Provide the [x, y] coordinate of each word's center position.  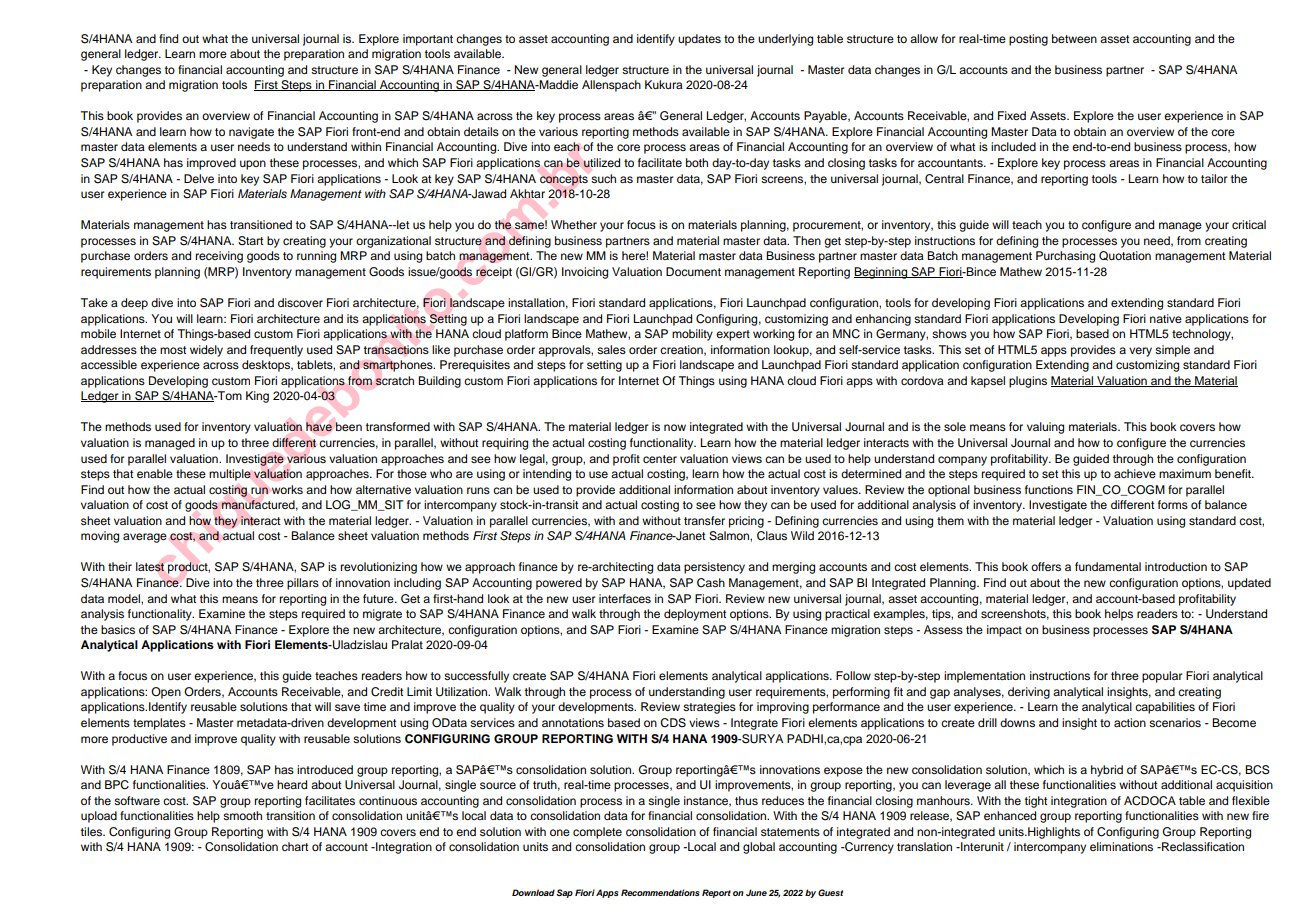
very [1140, 352]
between [1074, 38]
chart [295, 846]
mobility [692, 335]
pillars [303, 584]
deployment [695, 615]
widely [206, 351]
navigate [251, 133]
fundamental [1108, 566]
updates [699, 40]
